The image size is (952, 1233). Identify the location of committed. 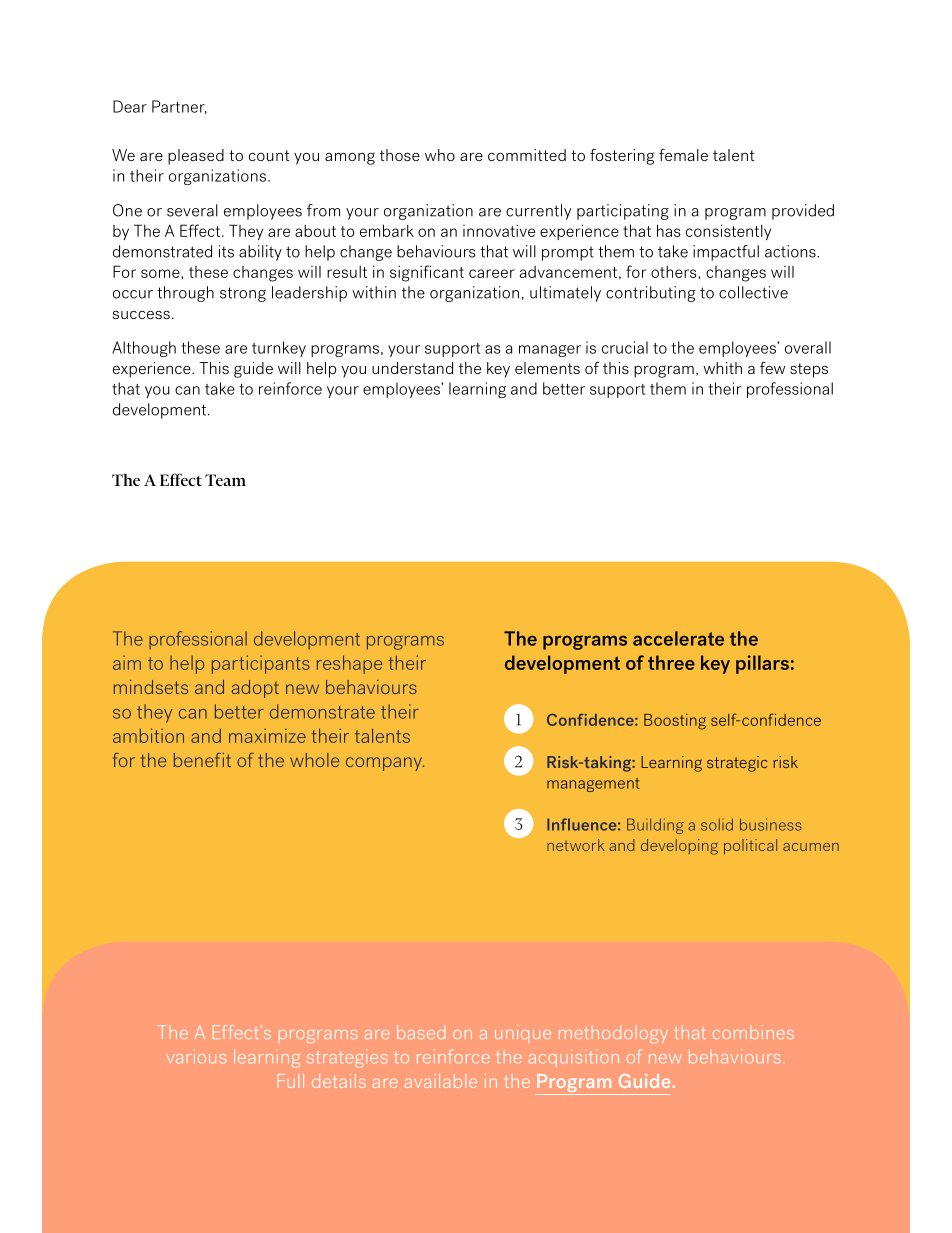
(527, 155).
